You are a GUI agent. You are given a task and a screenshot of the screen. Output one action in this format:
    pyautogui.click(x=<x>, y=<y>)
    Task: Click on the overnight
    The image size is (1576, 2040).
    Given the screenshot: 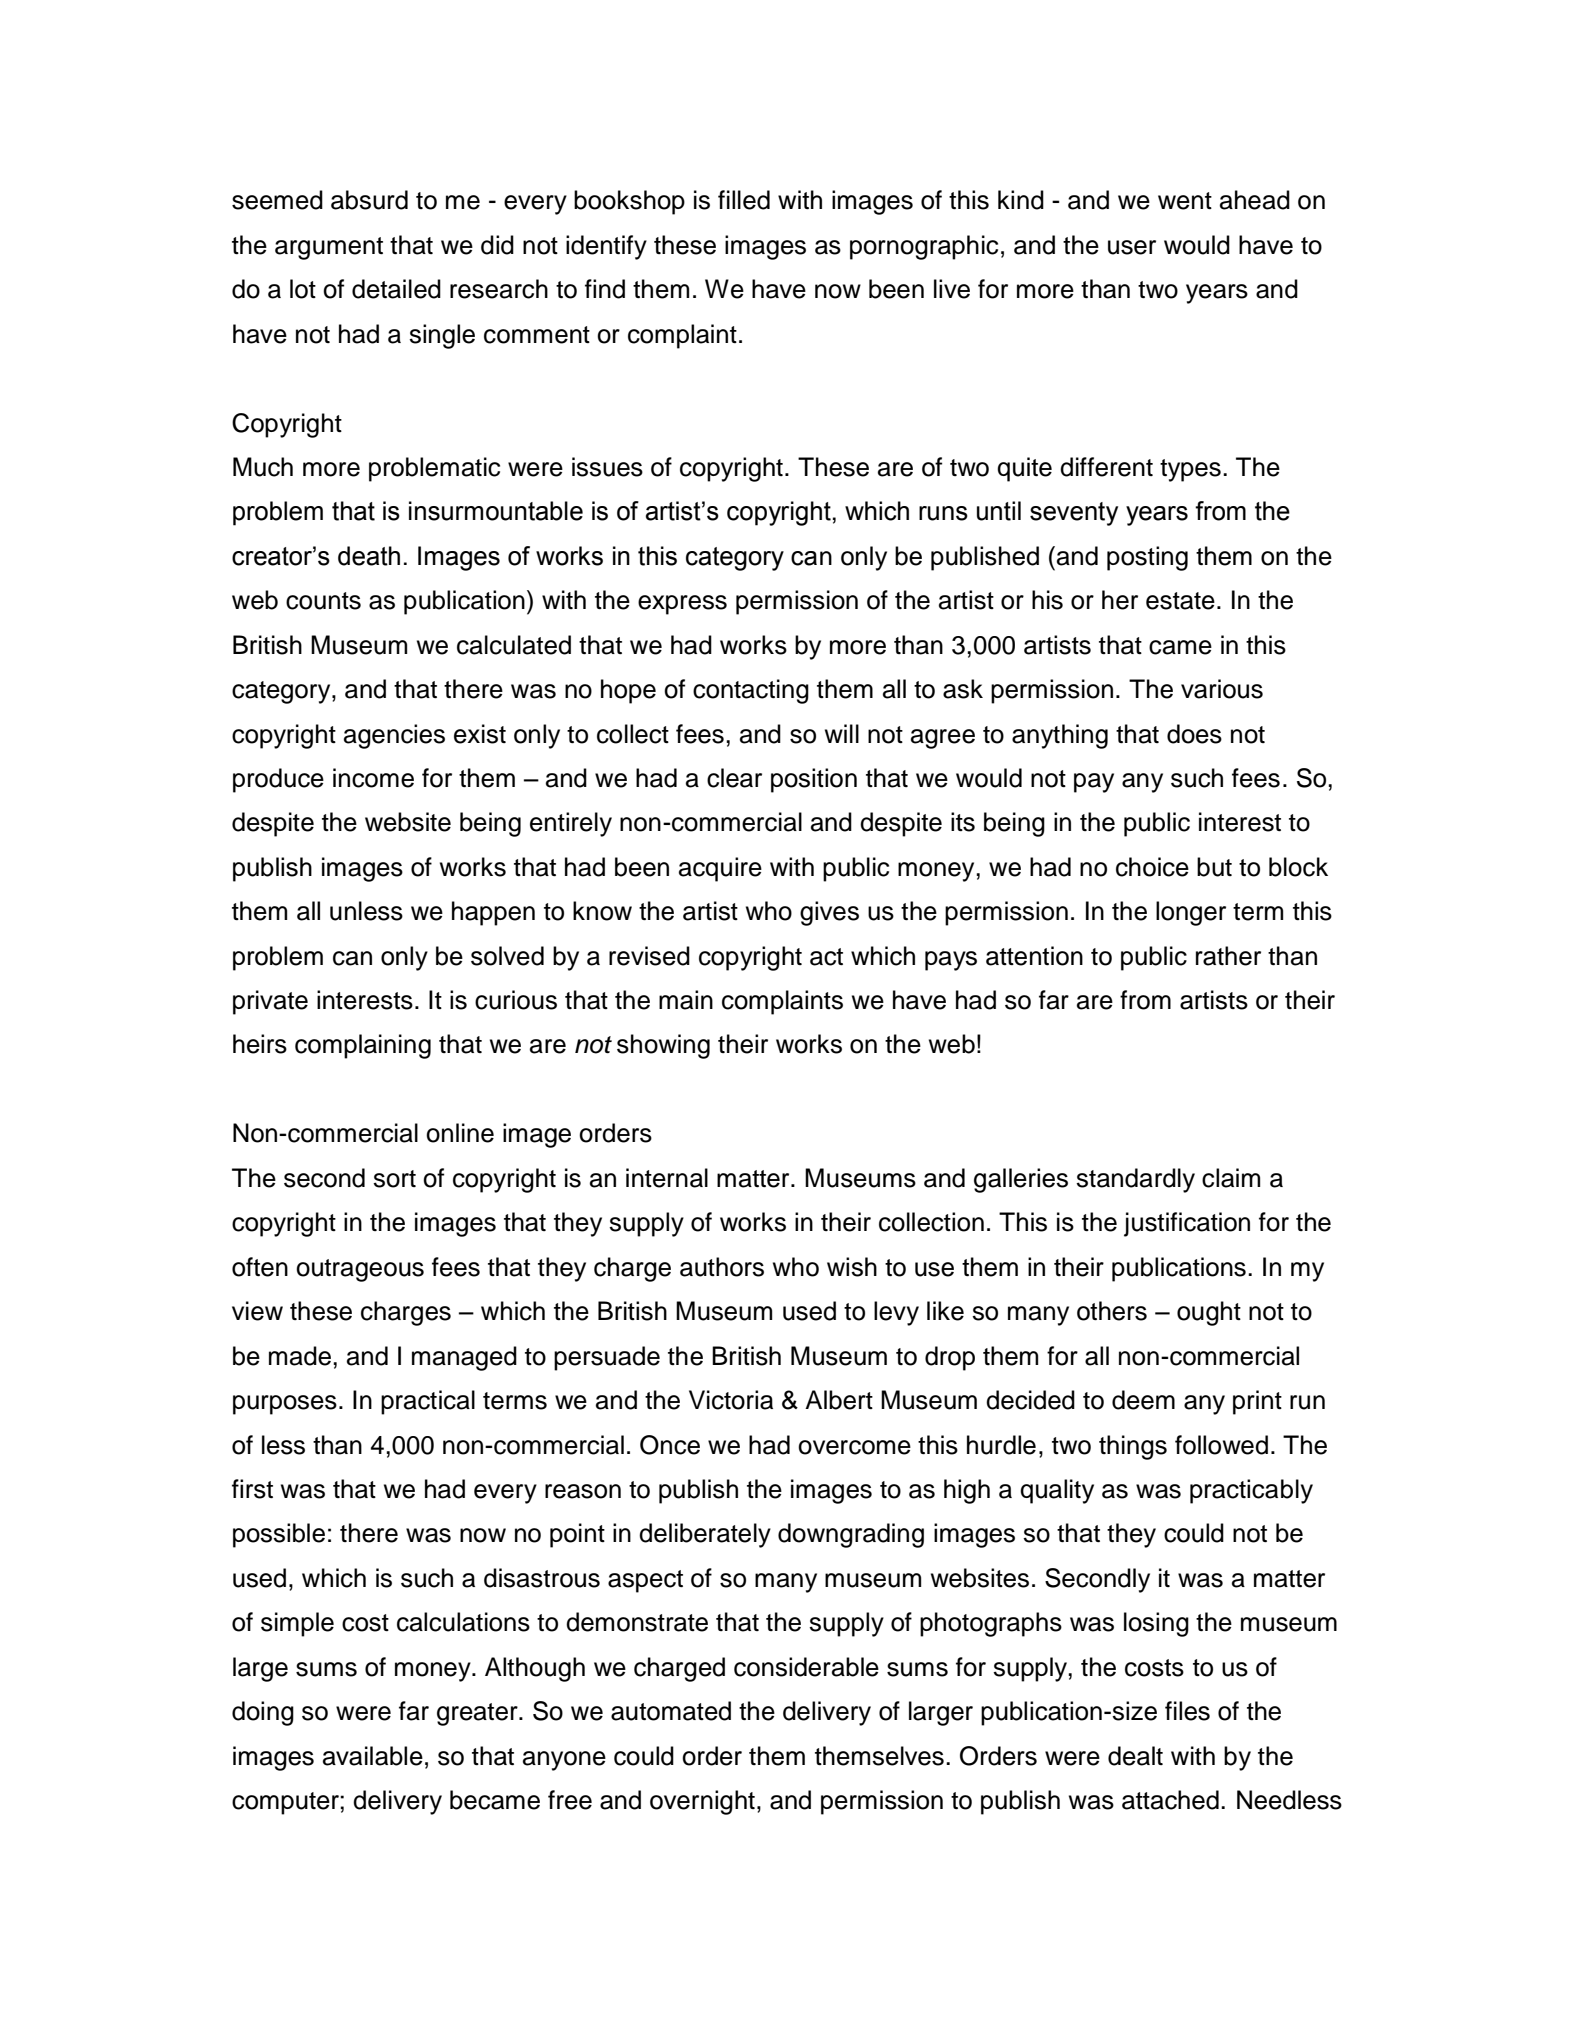 What is the action you would take?
    pyautogui.click(x=702, y=1802)
